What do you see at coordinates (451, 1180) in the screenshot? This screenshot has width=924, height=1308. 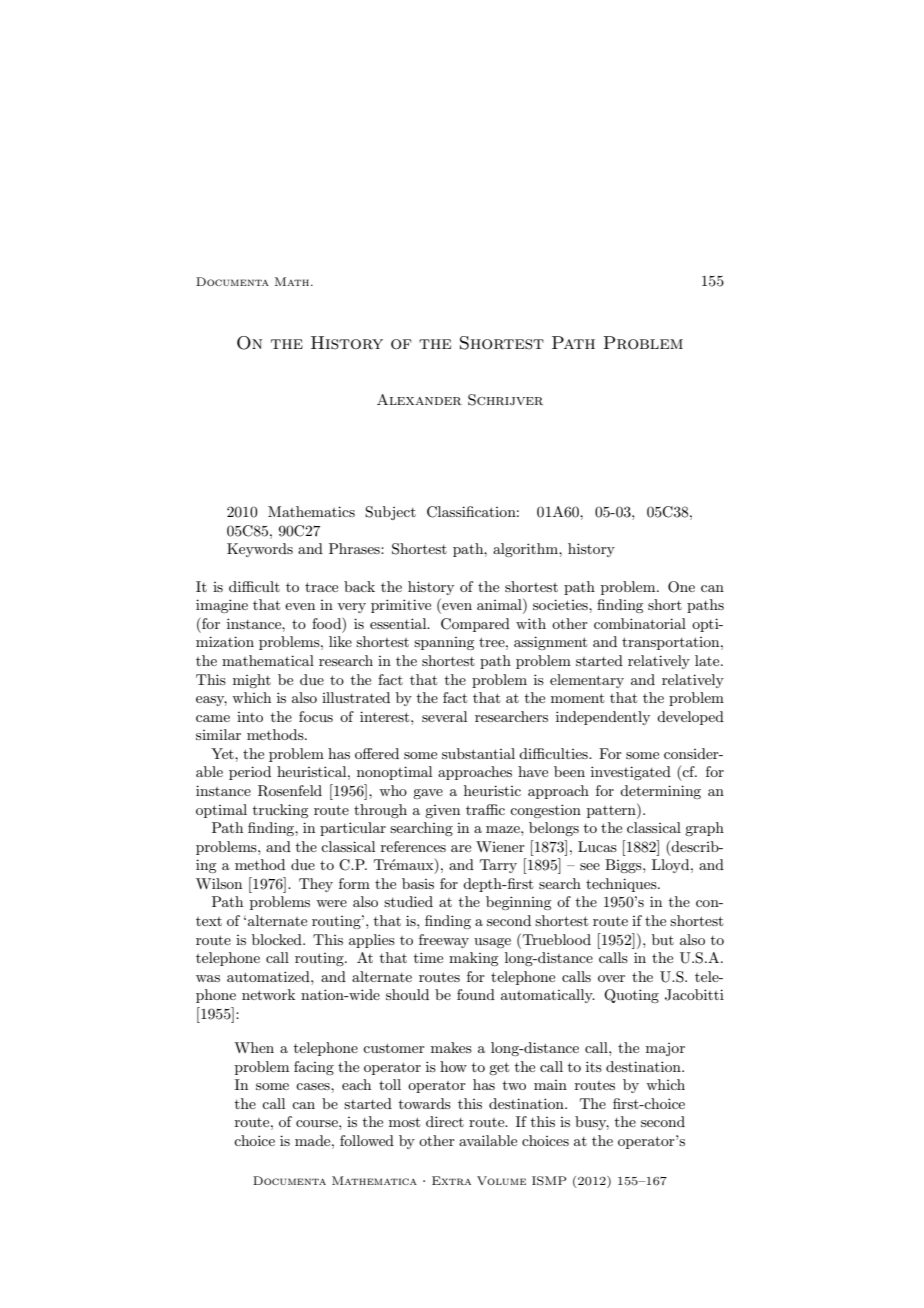 I see `Extra` at bounding box center [451, 1180].
